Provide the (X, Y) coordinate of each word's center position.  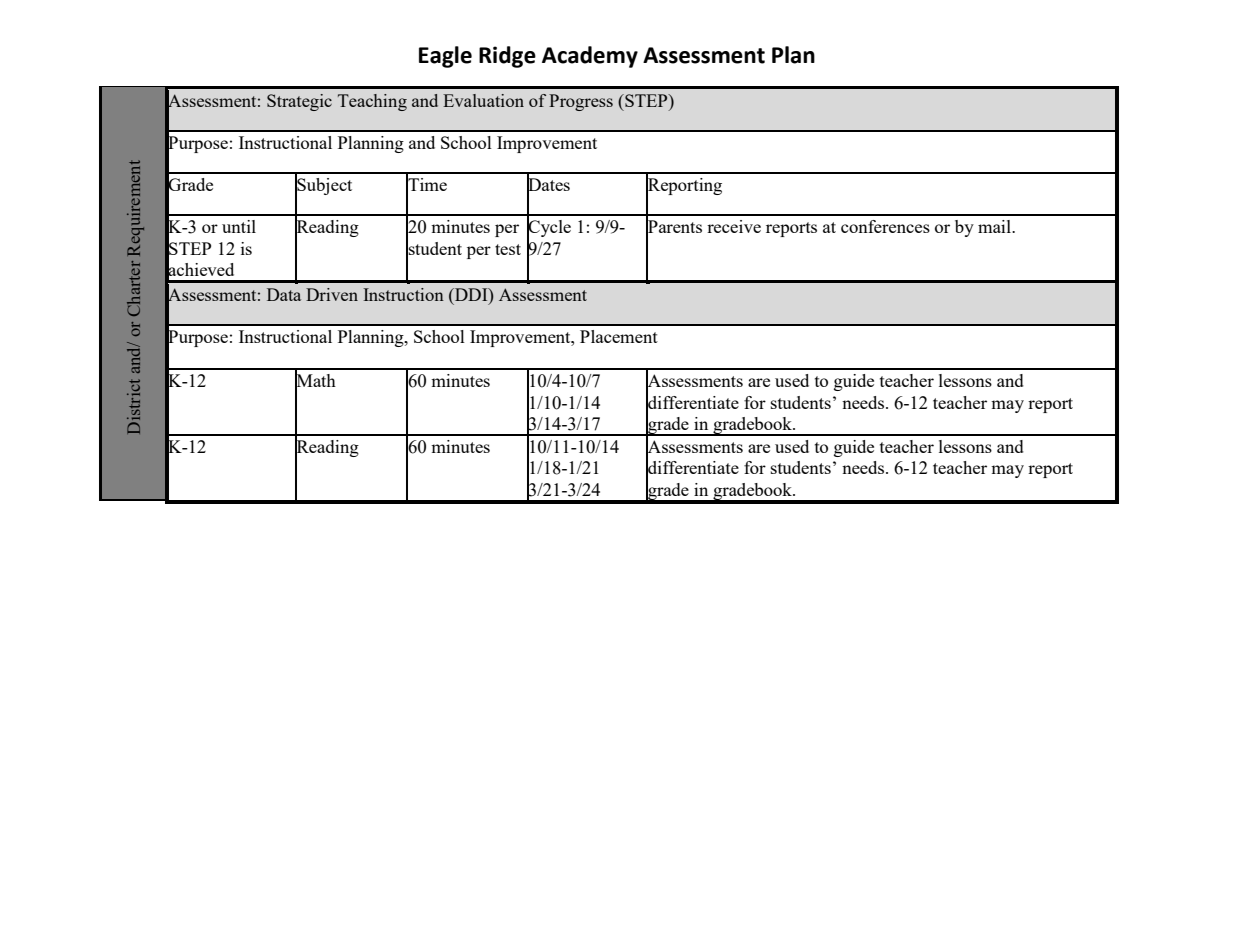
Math (315, 381)
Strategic (299, 102)
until (239, 226)
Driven (332, 294)
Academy (590, 57)
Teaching (372, 102)
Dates (548, 185)
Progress (581, 102)
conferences (885, 226)
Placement (619, 336)
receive (734, 226)
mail (995, 226)
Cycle (549, 229)
